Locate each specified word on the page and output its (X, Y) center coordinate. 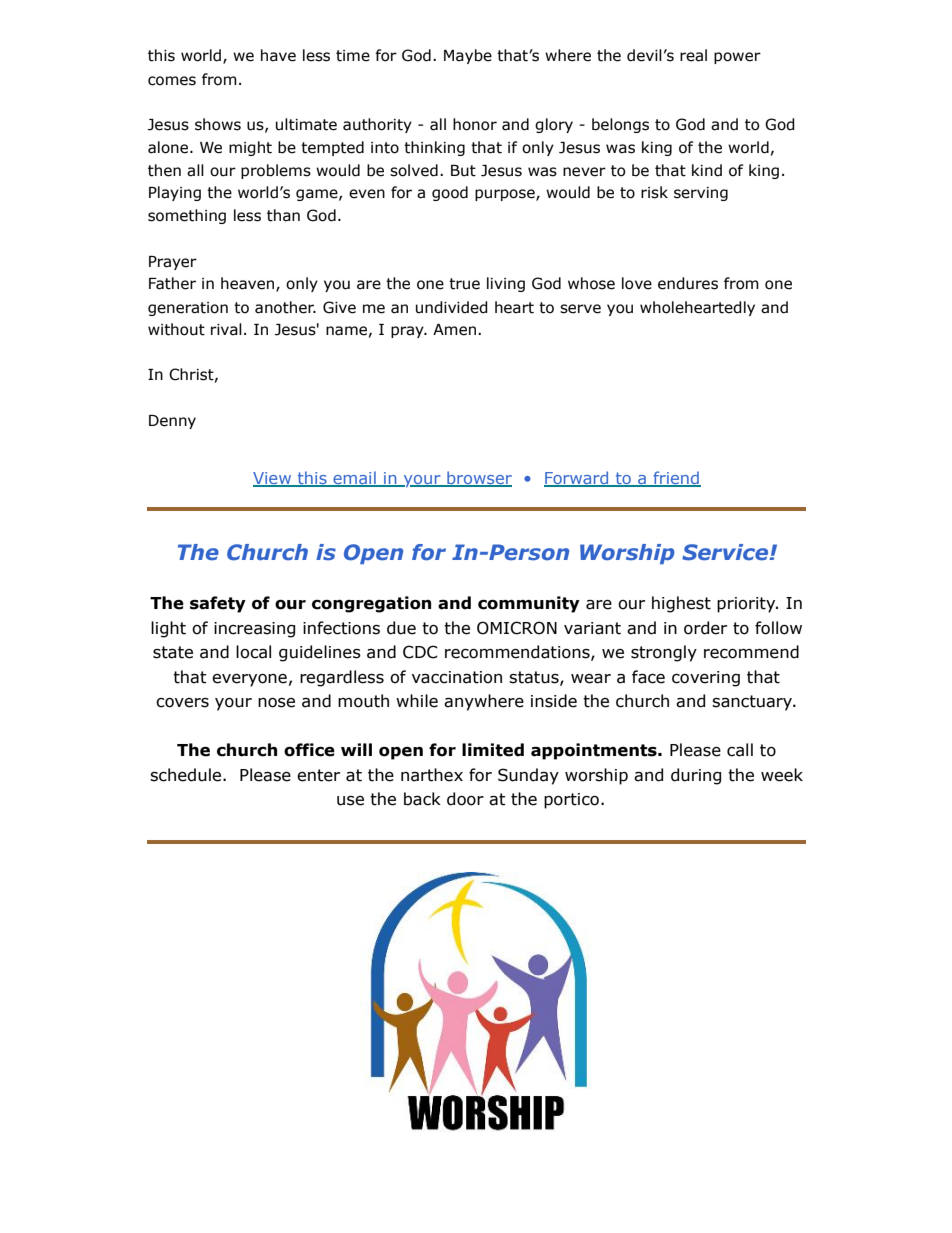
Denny (172, 422)
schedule (187, 775)
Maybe (468, 56)
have (278, 55)
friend (676, 479)
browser (478, 479)
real (693, 55)
